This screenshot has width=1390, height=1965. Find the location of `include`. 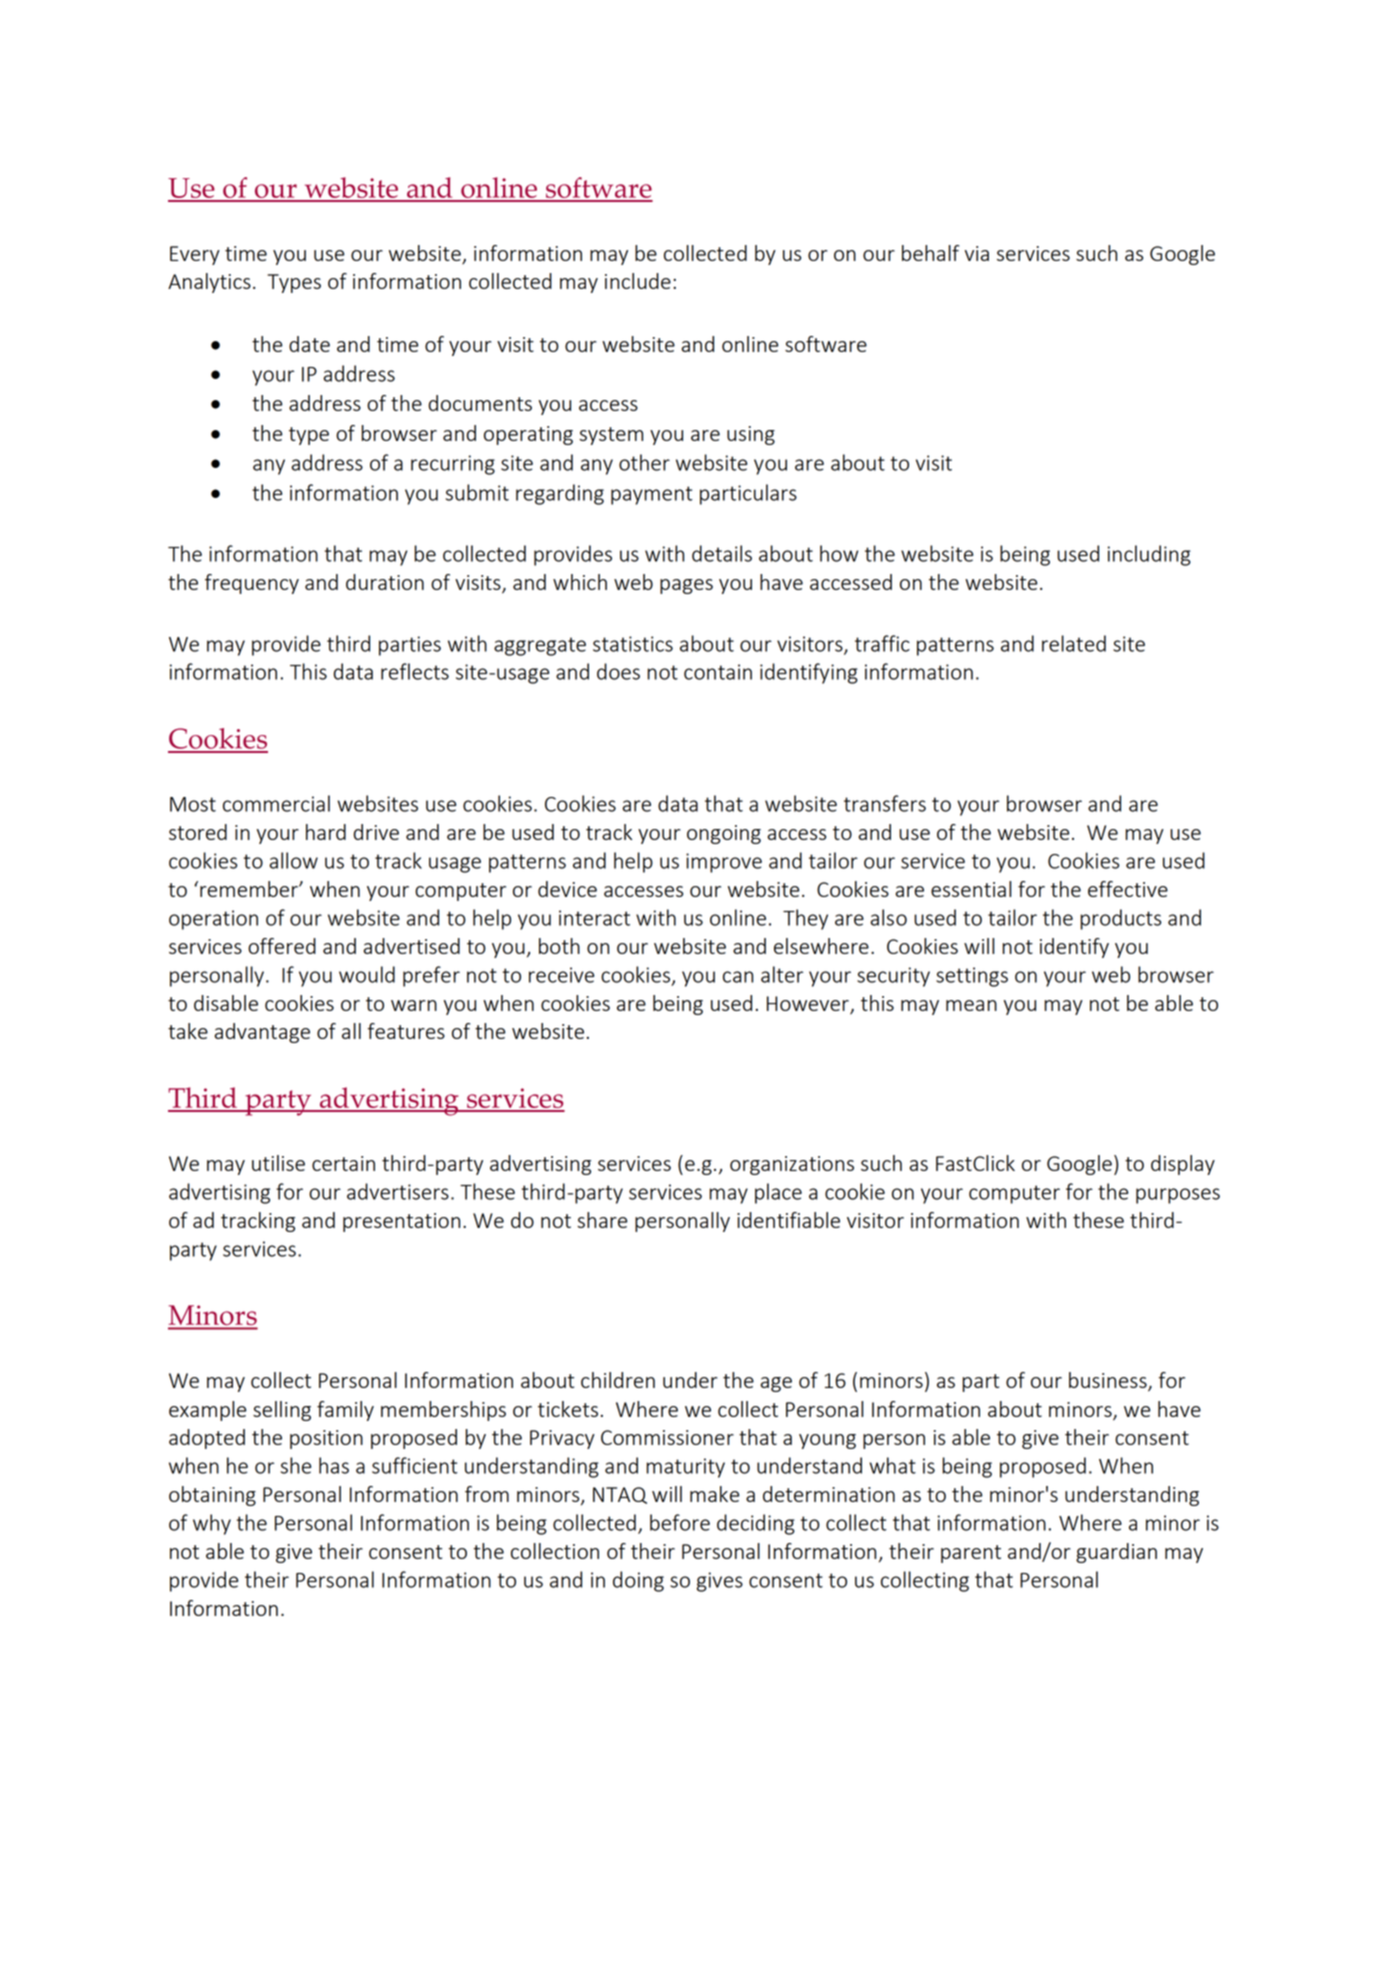

include is located at coordinates (638, 281).
